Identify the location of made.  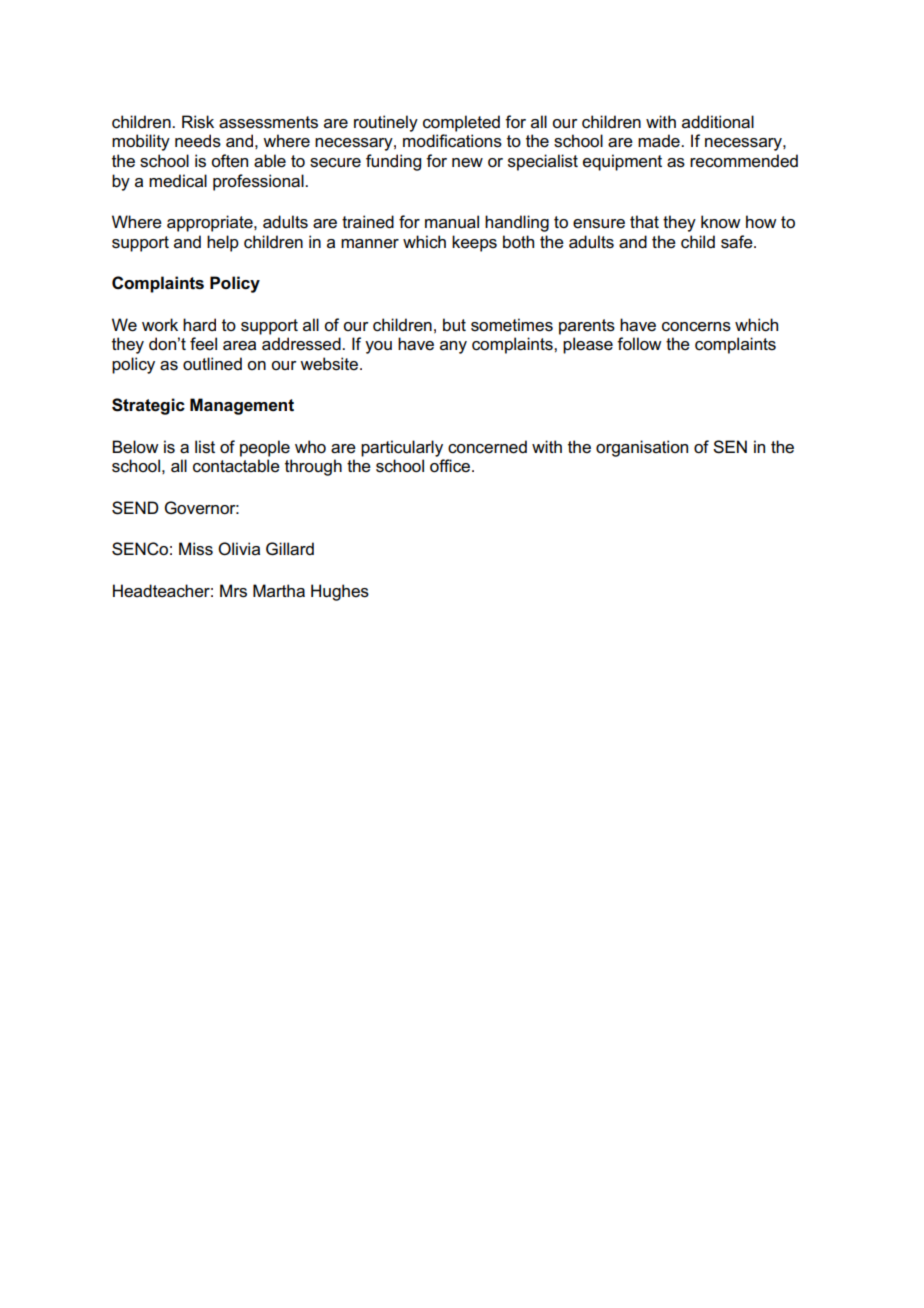
(660, 141).
